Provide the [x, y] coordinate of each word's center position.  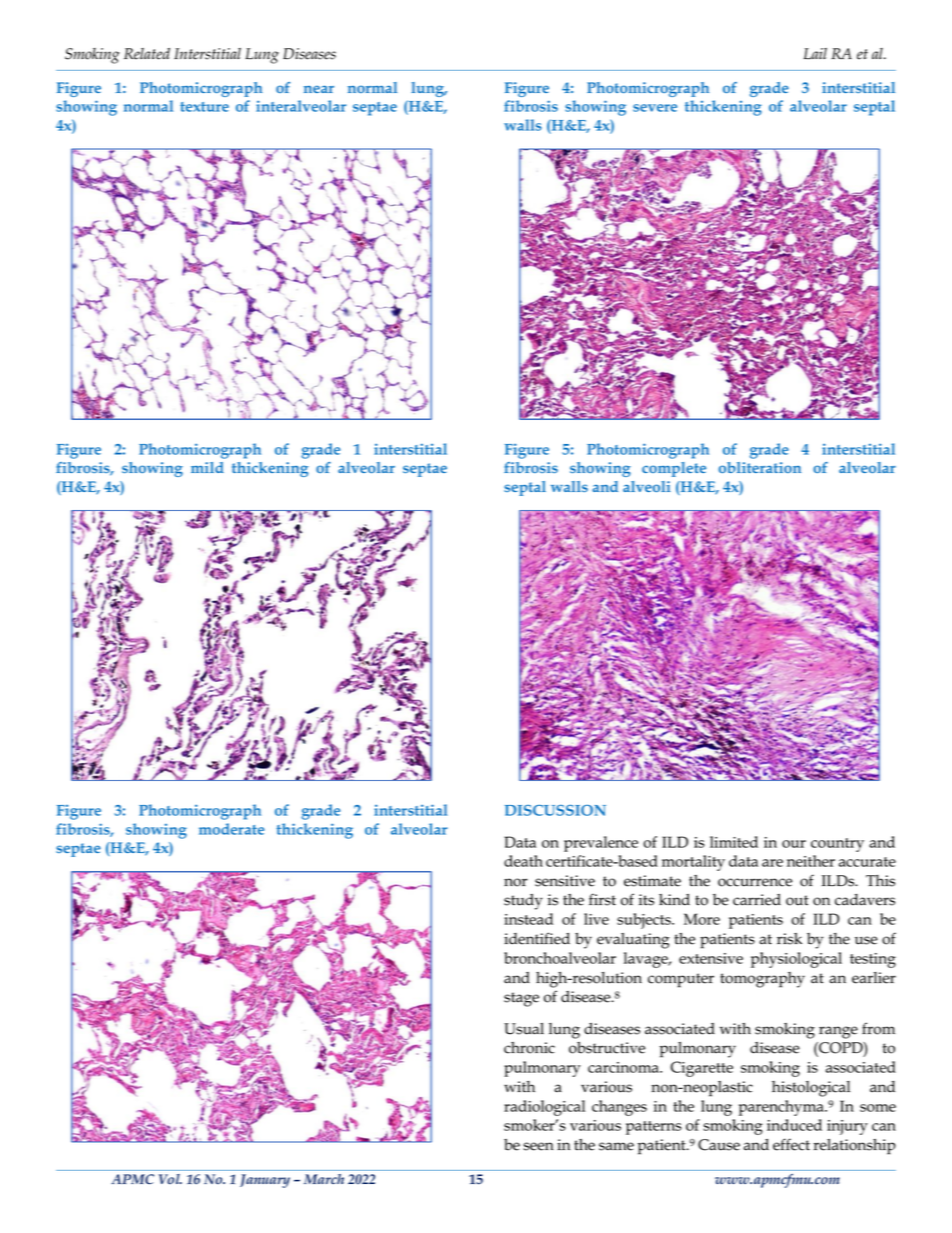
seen [538, 1146]
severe [655, 108]
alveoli [647, 486]
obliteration [760, 467]
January [265, 1181]
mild [207, 467]
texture [204, 107]
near [319, 89]
